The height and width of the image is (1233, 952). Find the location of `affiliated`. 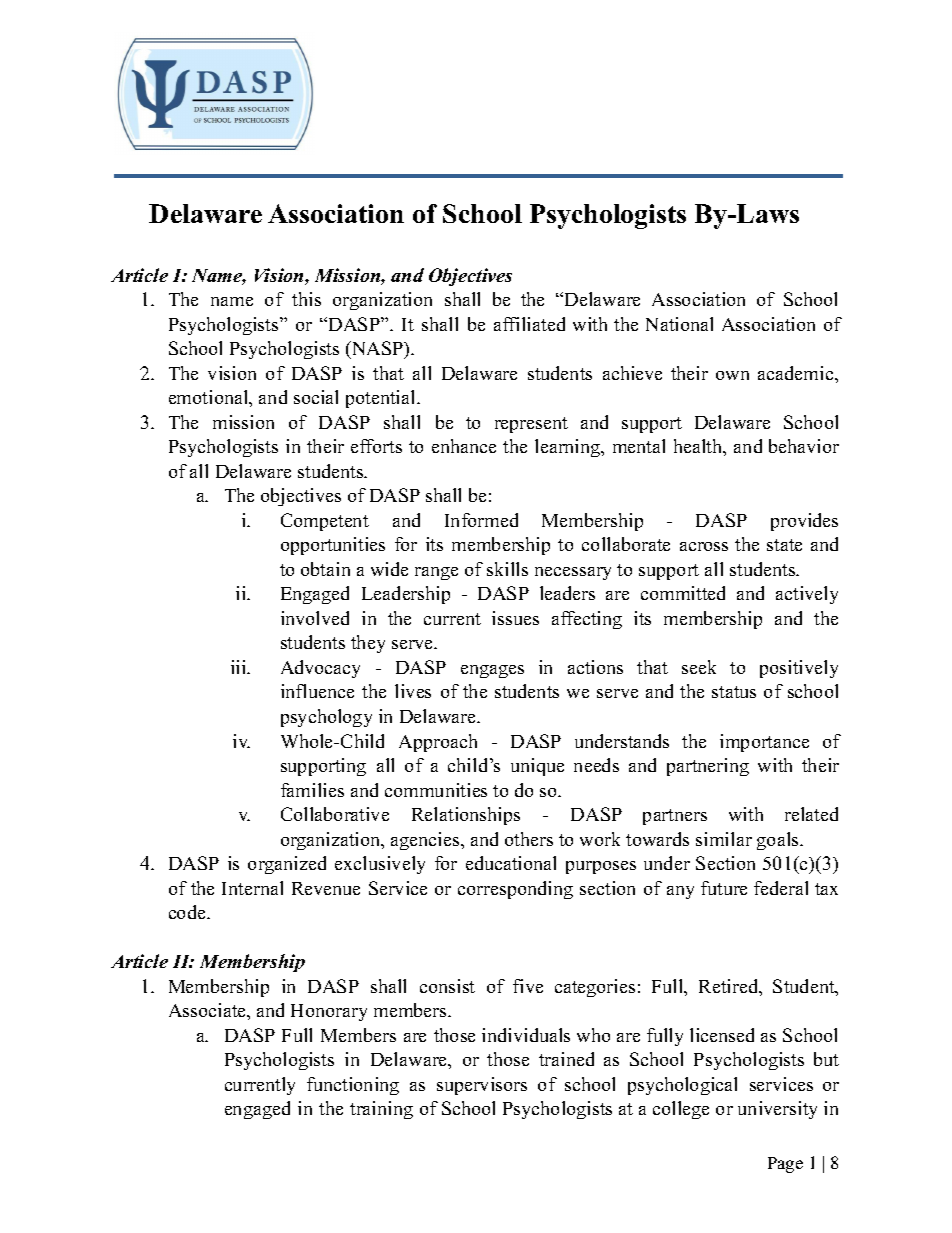

affiliated is located at coordinates (529, 324).
